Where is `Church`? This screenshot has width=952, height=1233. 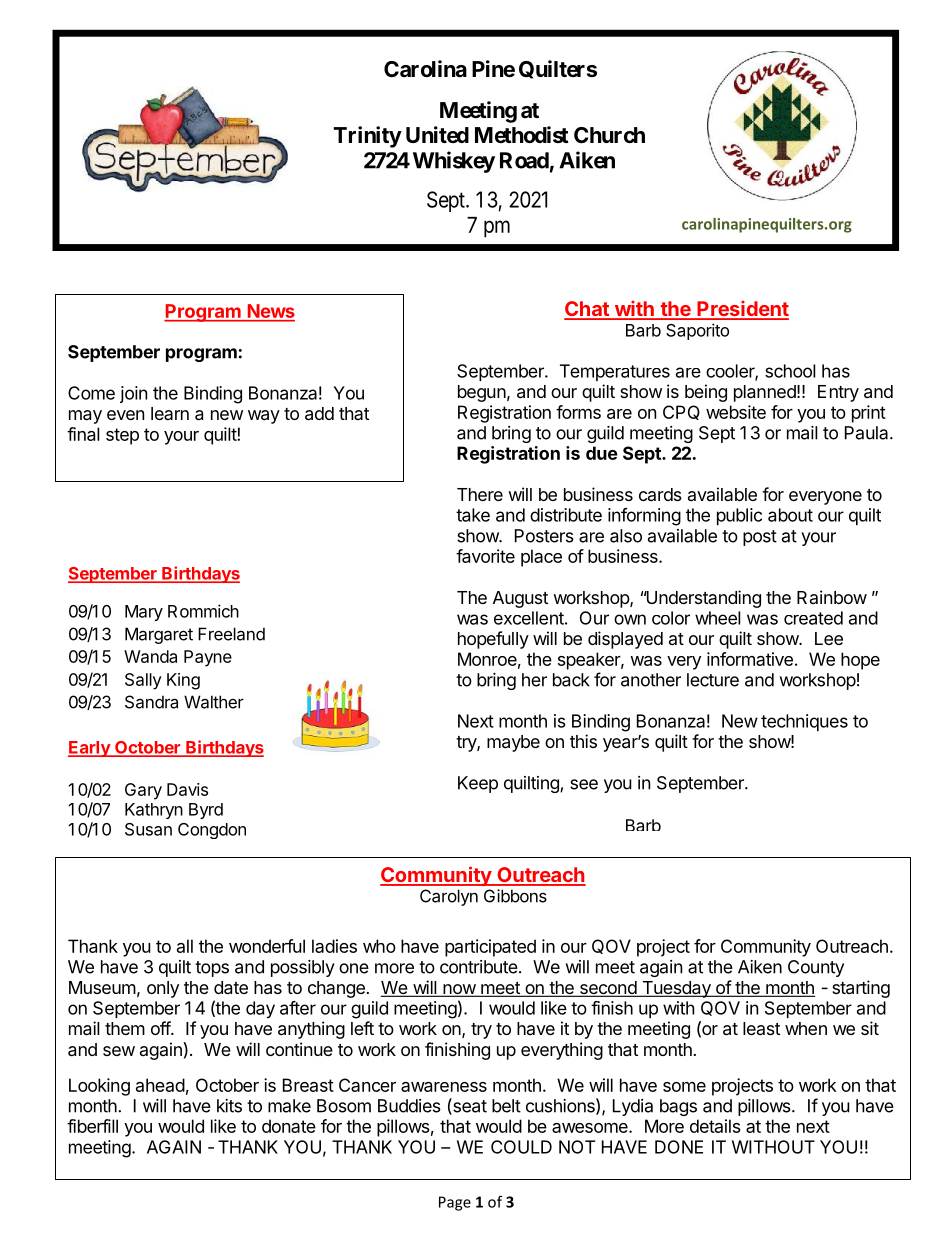 Church is located at coordinates (609, 135).
